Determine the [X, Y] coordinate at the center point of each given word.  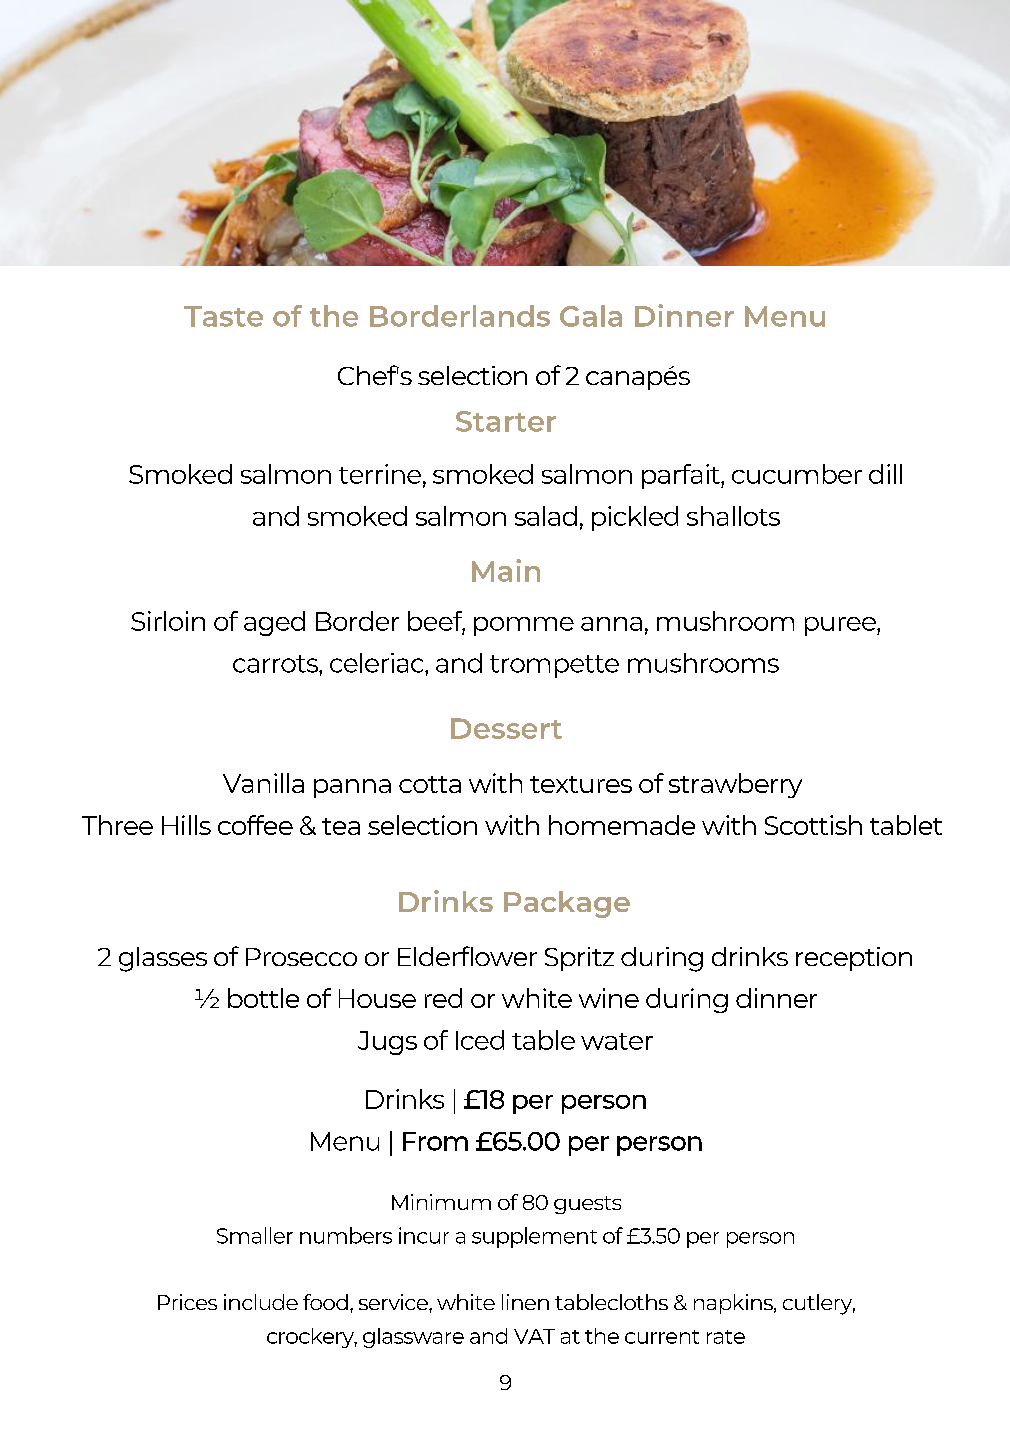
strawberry [735, 785]
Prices [187, 1302]
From [435, 1141]
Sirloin [168, 621]
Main [506, 570]
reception [854, 959]
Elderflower [467, 956]
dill [885, 474]
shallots [733, 516]
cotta [430, 784]
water [617, 1041]
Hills [186, 825]
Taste [223, 316]
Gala [591, 316]
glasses [163, 959]
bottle [263, 998]
